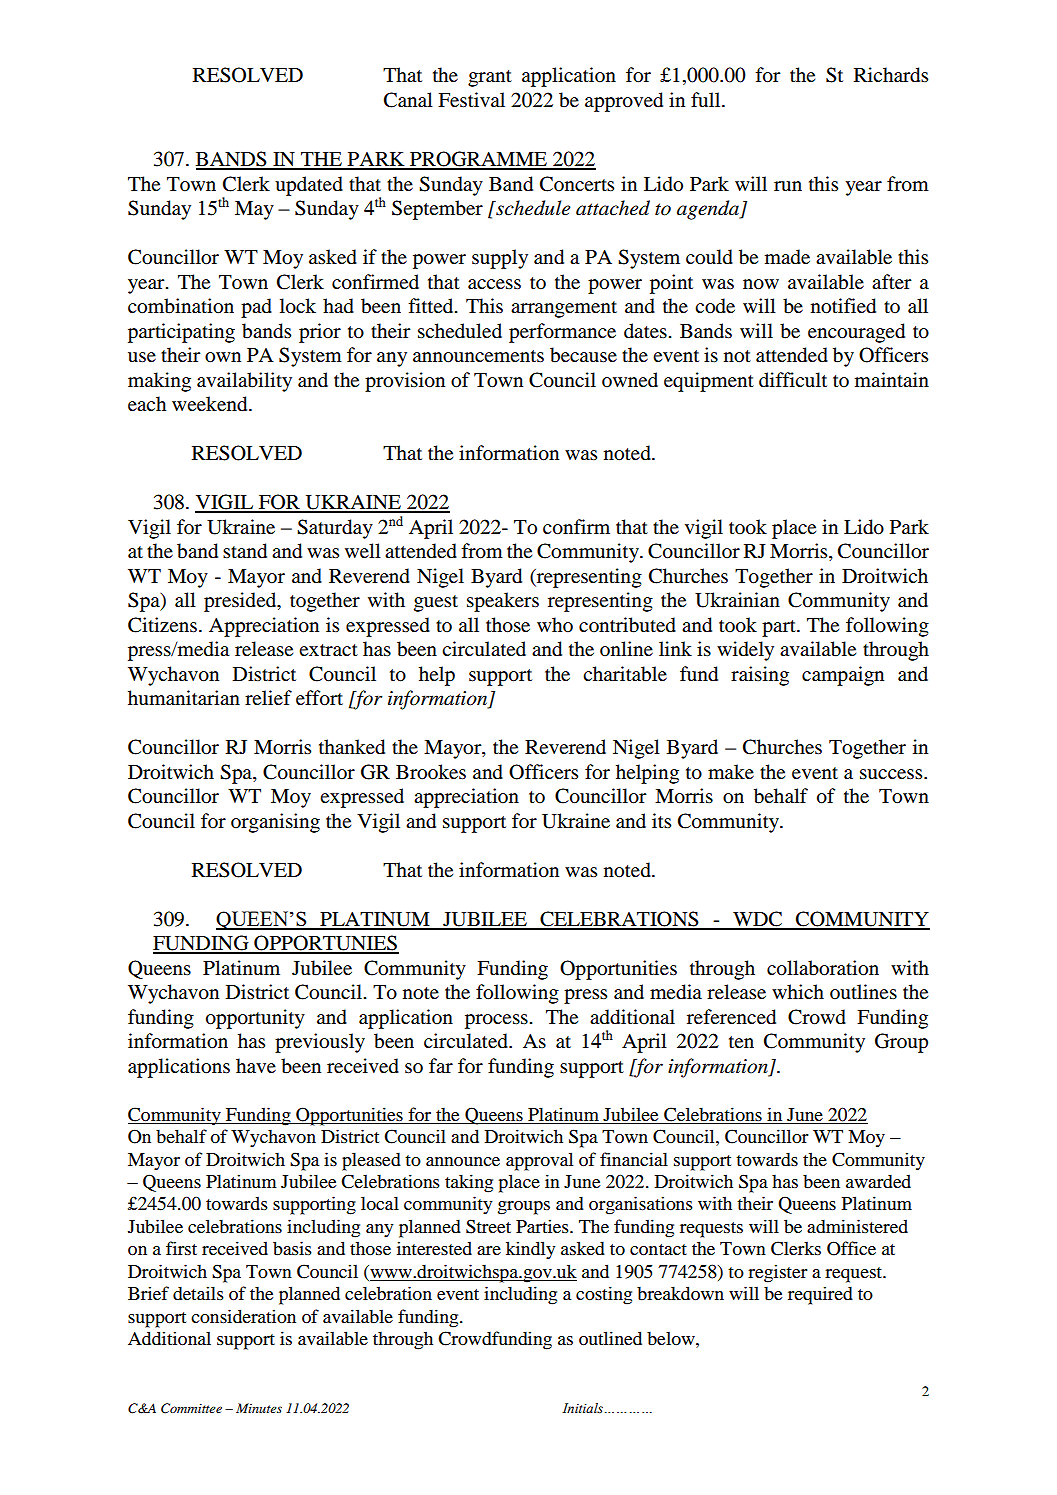 Image resolution: width=1057 pixels, height=1495 pixels. What do you see at coordinates (259, 1408) in the screenshot?
I see `Minutes` at bounding box center [259, 1408].
